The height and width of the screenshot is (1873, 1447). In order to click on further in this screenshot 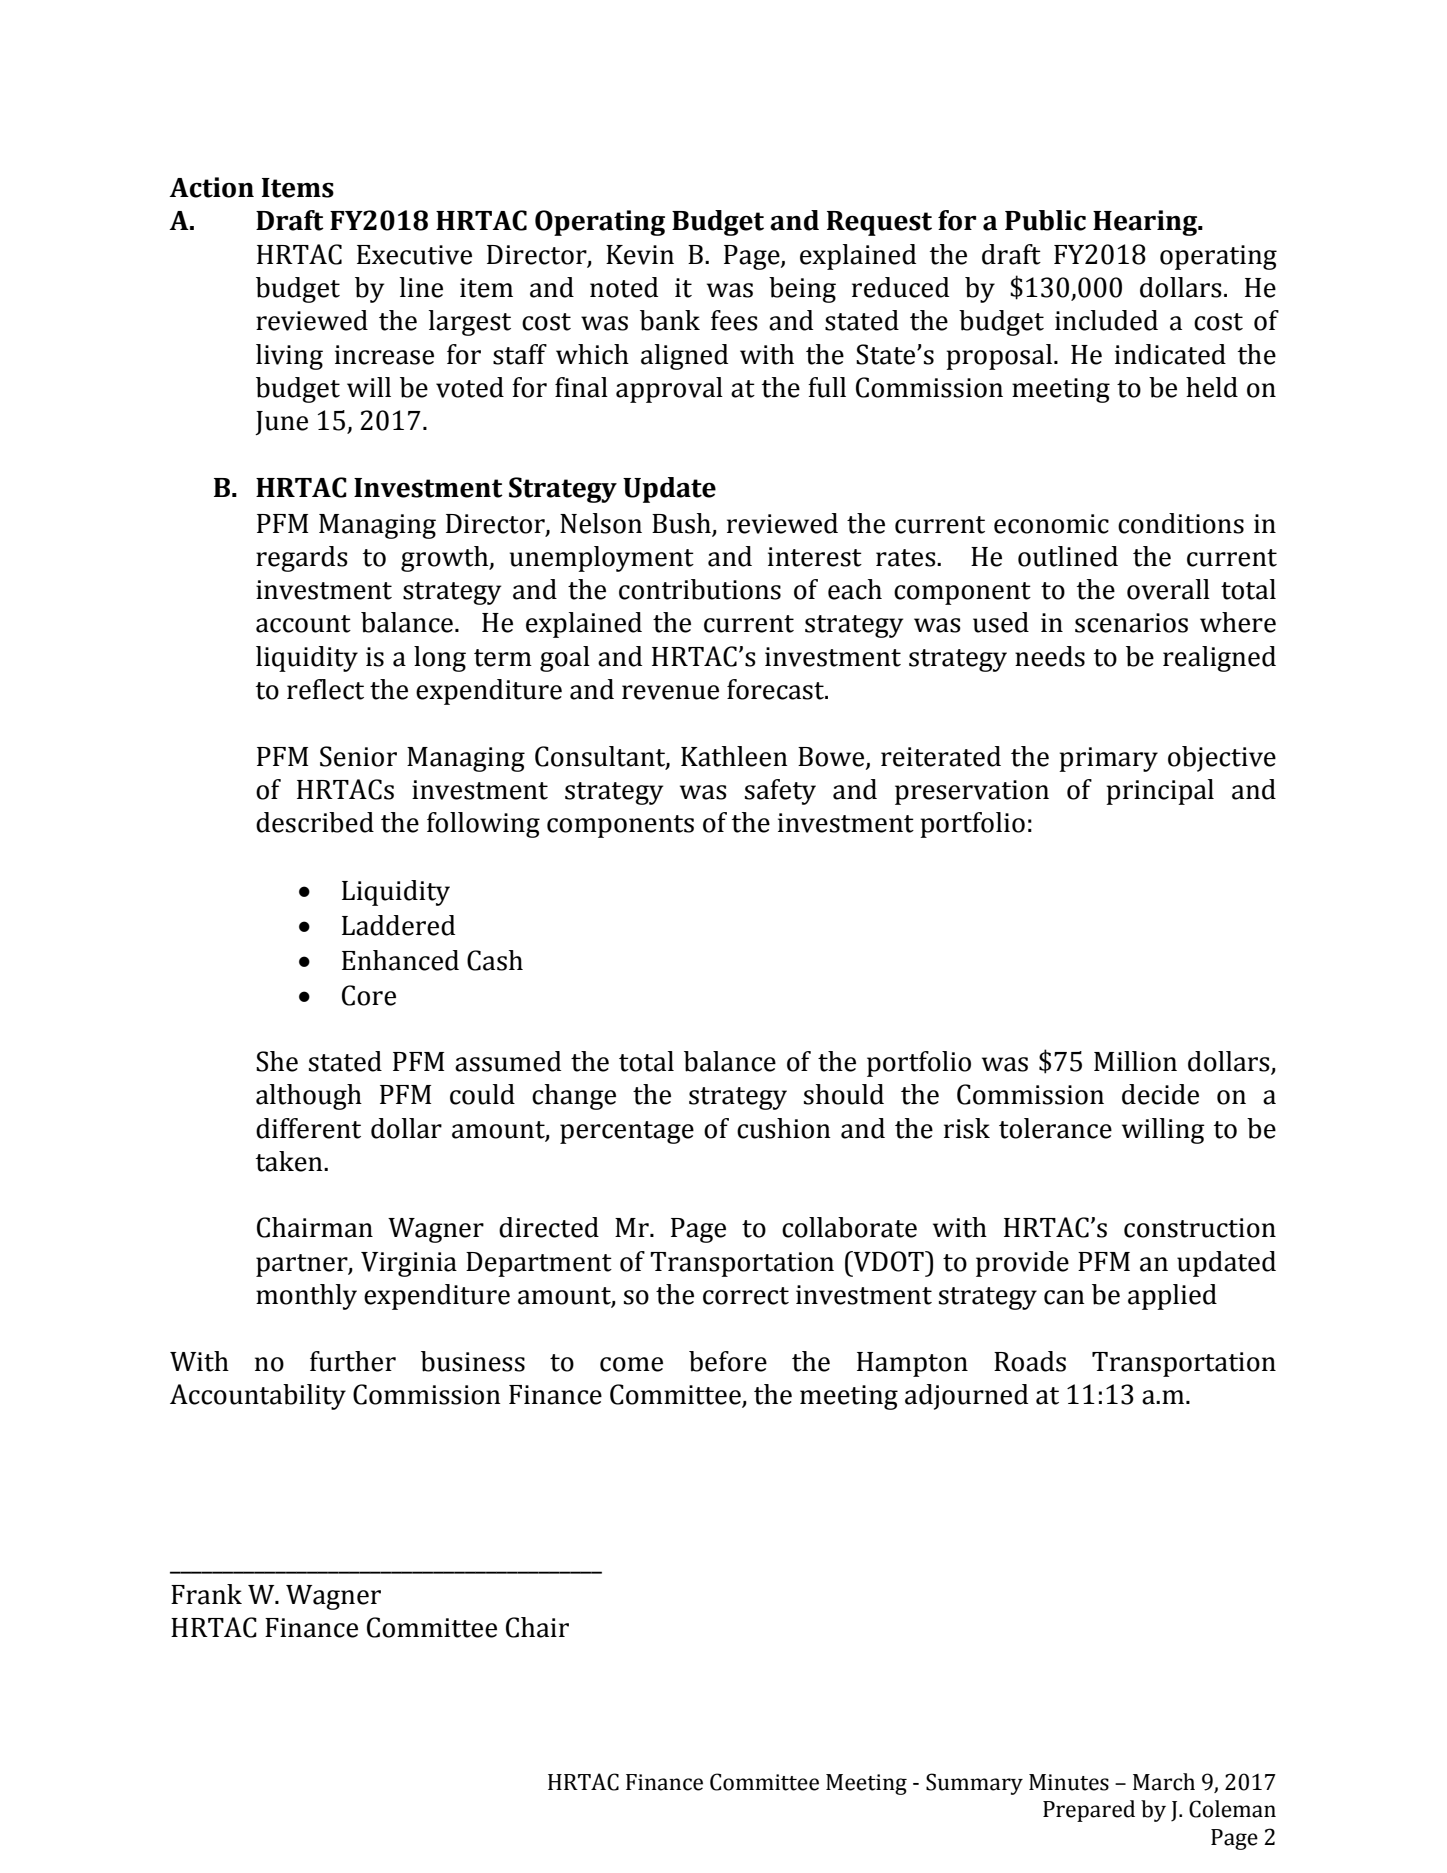, I will do `click(353, 1361)`.
